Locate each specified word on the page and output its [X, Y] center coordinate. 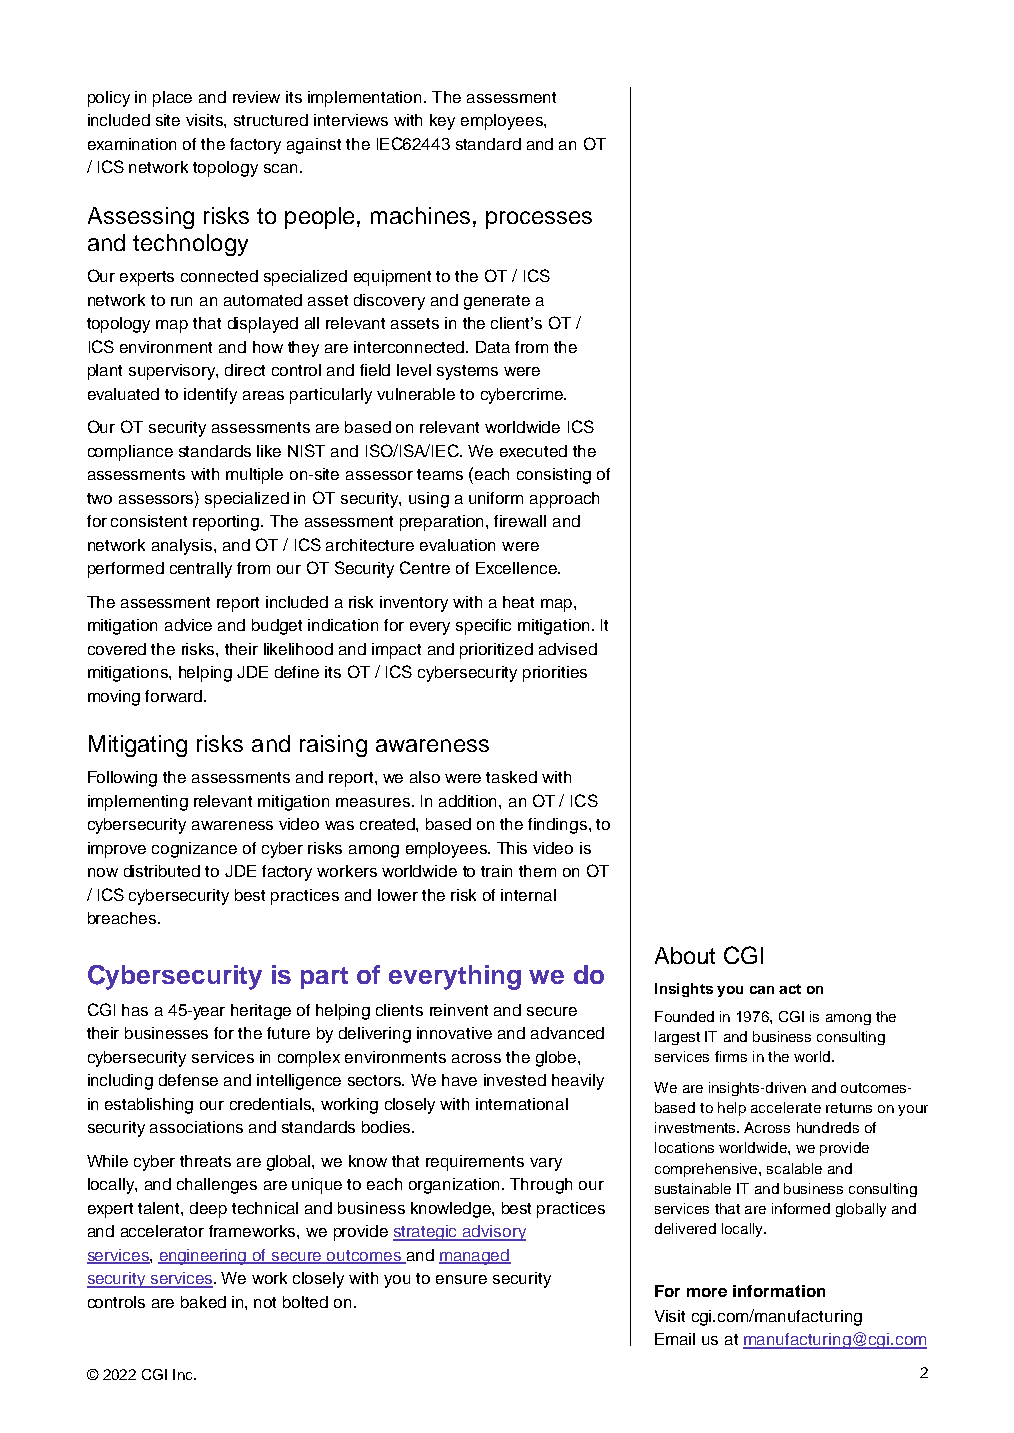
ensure [461, 1279]
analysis [183, 547]
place [172, 99]
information [779, 1291]
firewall [520, 521]
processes [539, 220]
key [442, 122]
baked [203, 1302]
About [685, 955]
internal [528, 895]
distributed [162, 871]
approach [564, 500]
